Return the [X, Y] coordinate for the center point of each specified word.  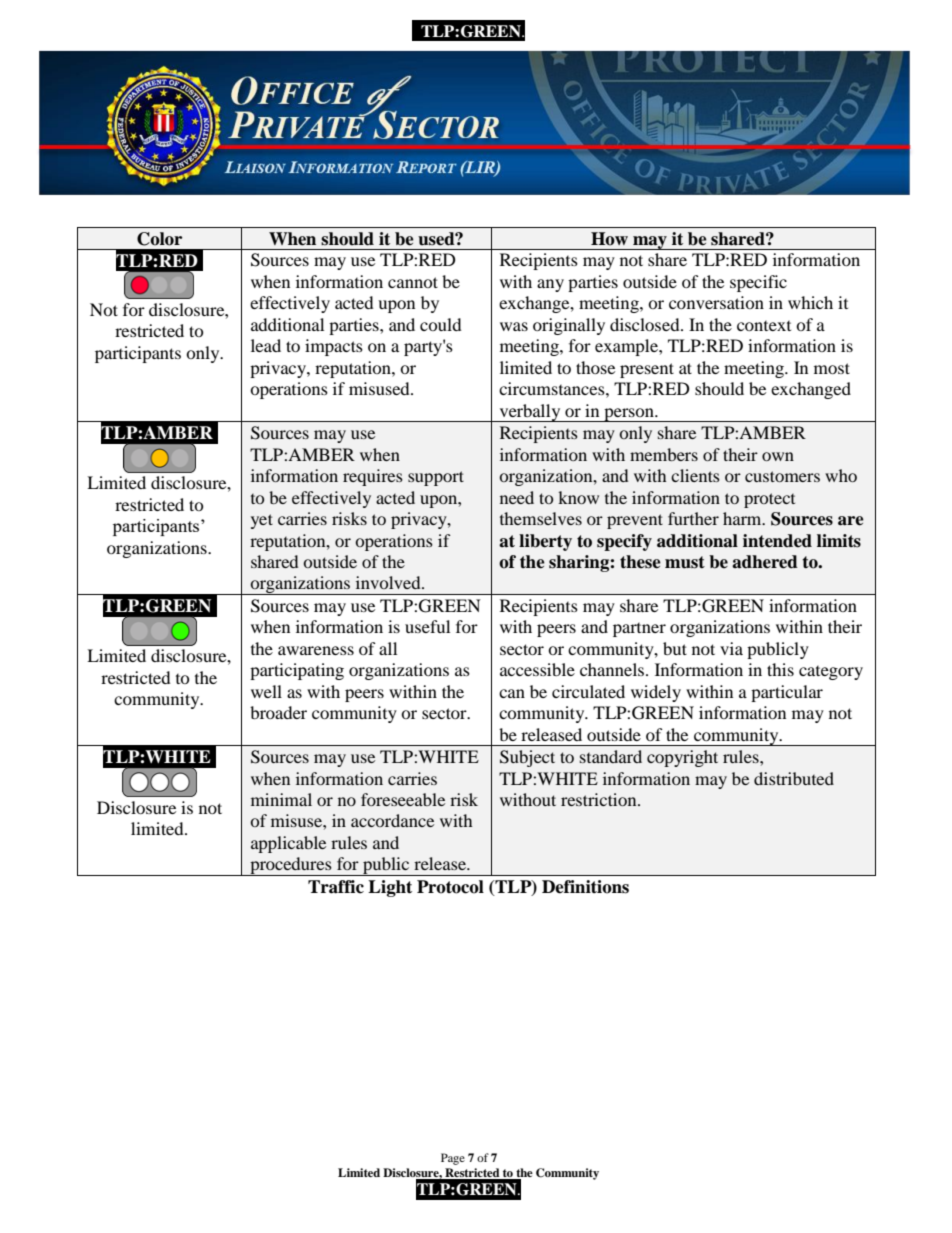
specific [758, 283]
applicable [288, 844]
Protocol [450, 887]
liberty [545, 542]
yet [262, 521]
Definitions [585, 887]
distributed [794, 778]
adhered [765, 562]
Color [159, 239]
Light [390, 888]
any [550, 285]
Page [453, 1159]
